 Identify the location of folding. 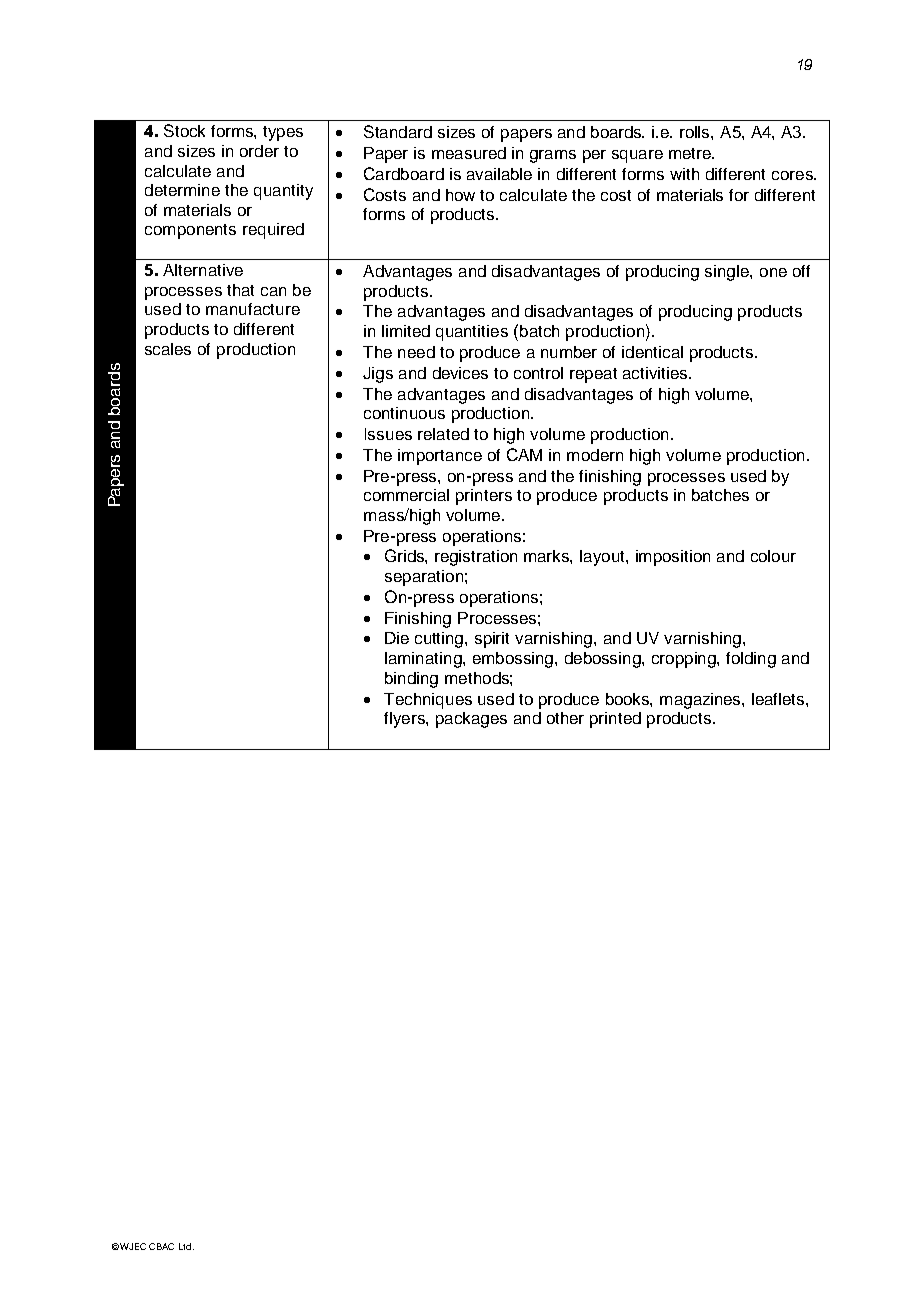
(751, 660).
